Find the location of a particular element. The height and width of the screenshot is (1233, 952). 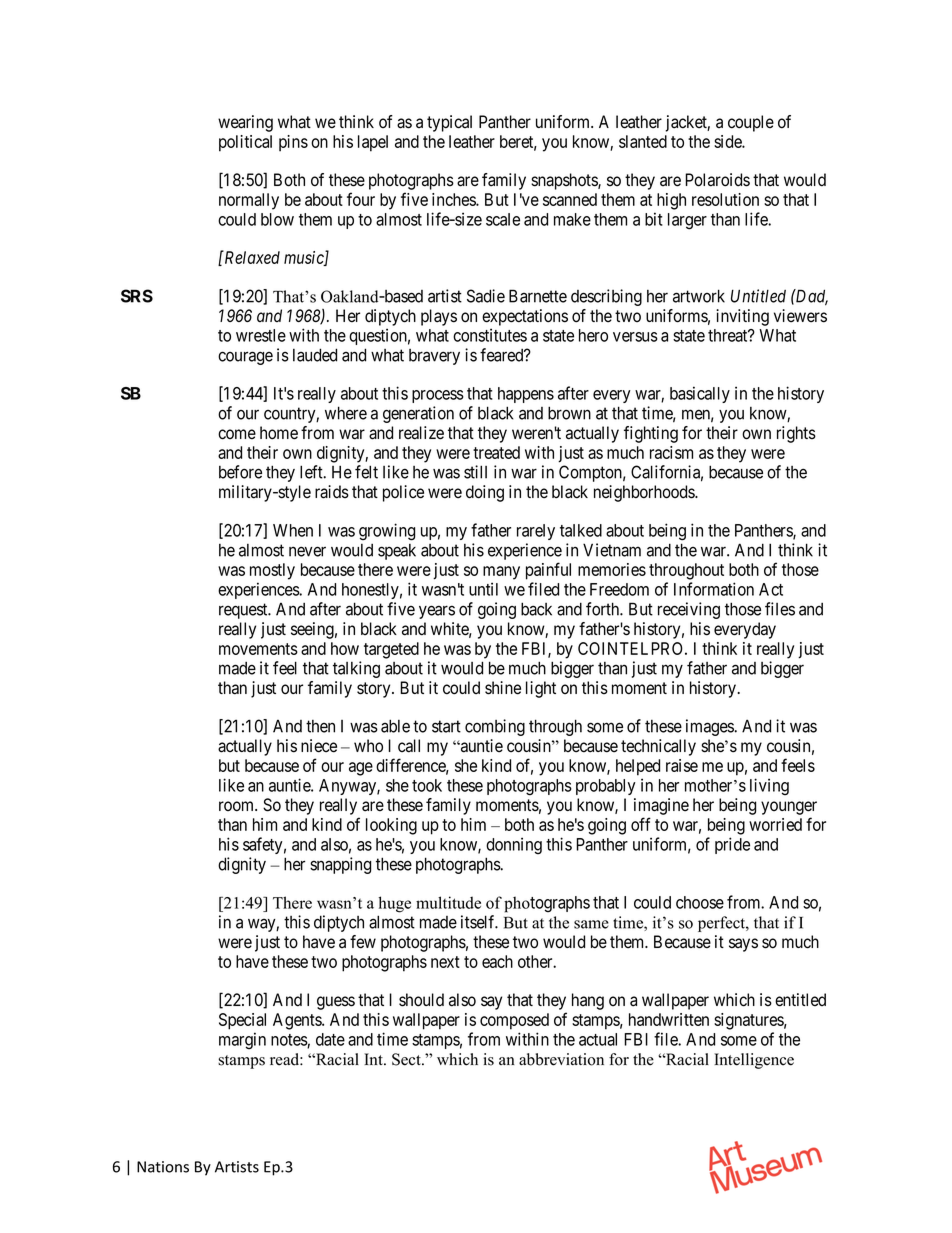

typical is located at coordinates (449, 123).
